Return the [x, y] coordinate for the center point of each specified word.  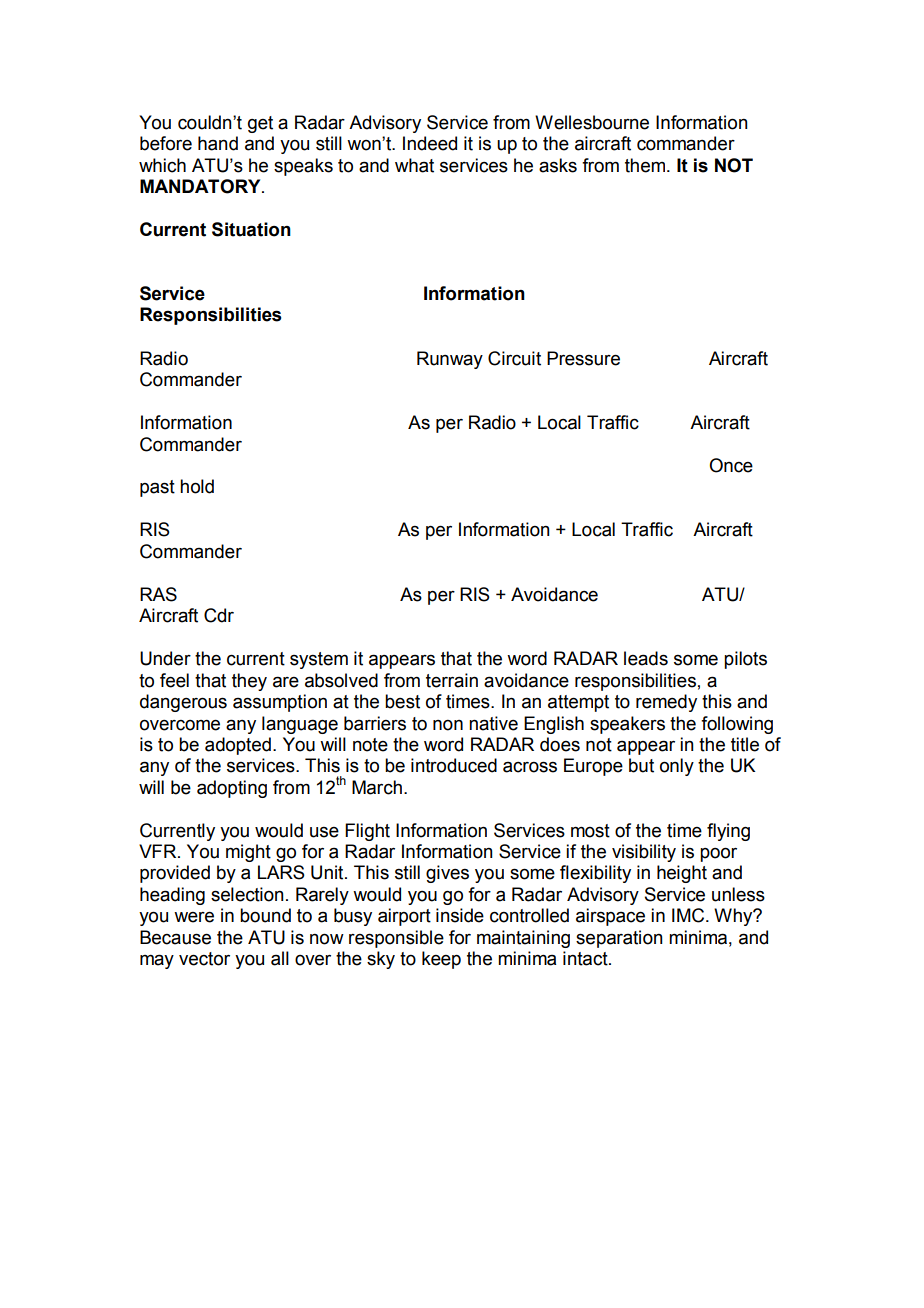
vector [204, 959]
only [677, 767]
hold [197, 486]
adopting [232, 789]
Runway [450, 360]
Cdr [219, 615]
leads [646, 658]
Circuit [514, 358]
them [646, 165]
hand [218, 143]
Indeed [430, 143]
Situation [251, 229]
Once [731, 465]
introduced [454, 765]
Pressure [583, 358]
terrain [452, 680]
